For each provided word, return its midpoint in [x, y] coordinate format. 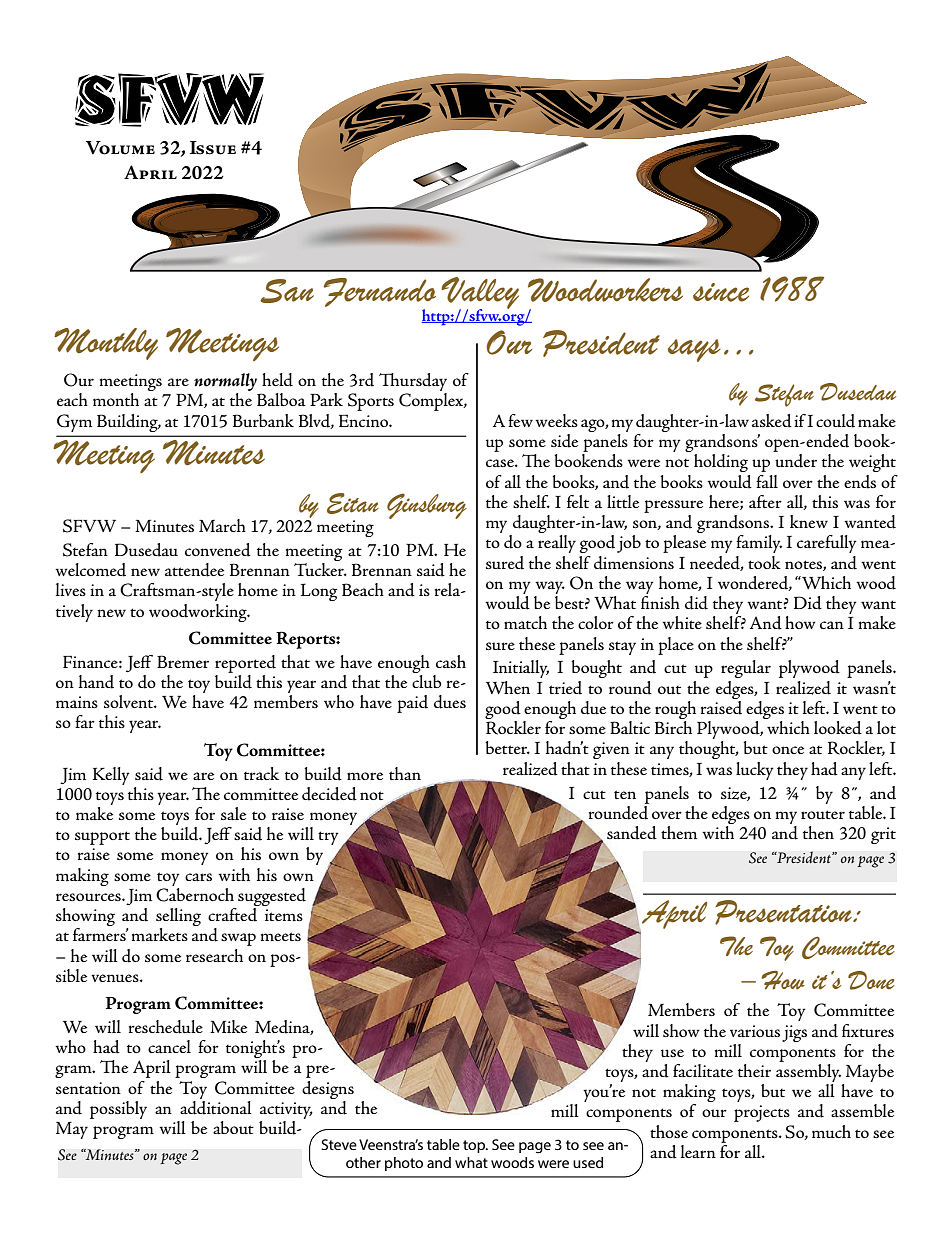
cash [451, 661]
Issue [213, 148]
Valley [480, 294]
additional [216, 1106]
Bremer [183, 661]
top [475, 1146]
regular [746, 669]
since [721, 292]
